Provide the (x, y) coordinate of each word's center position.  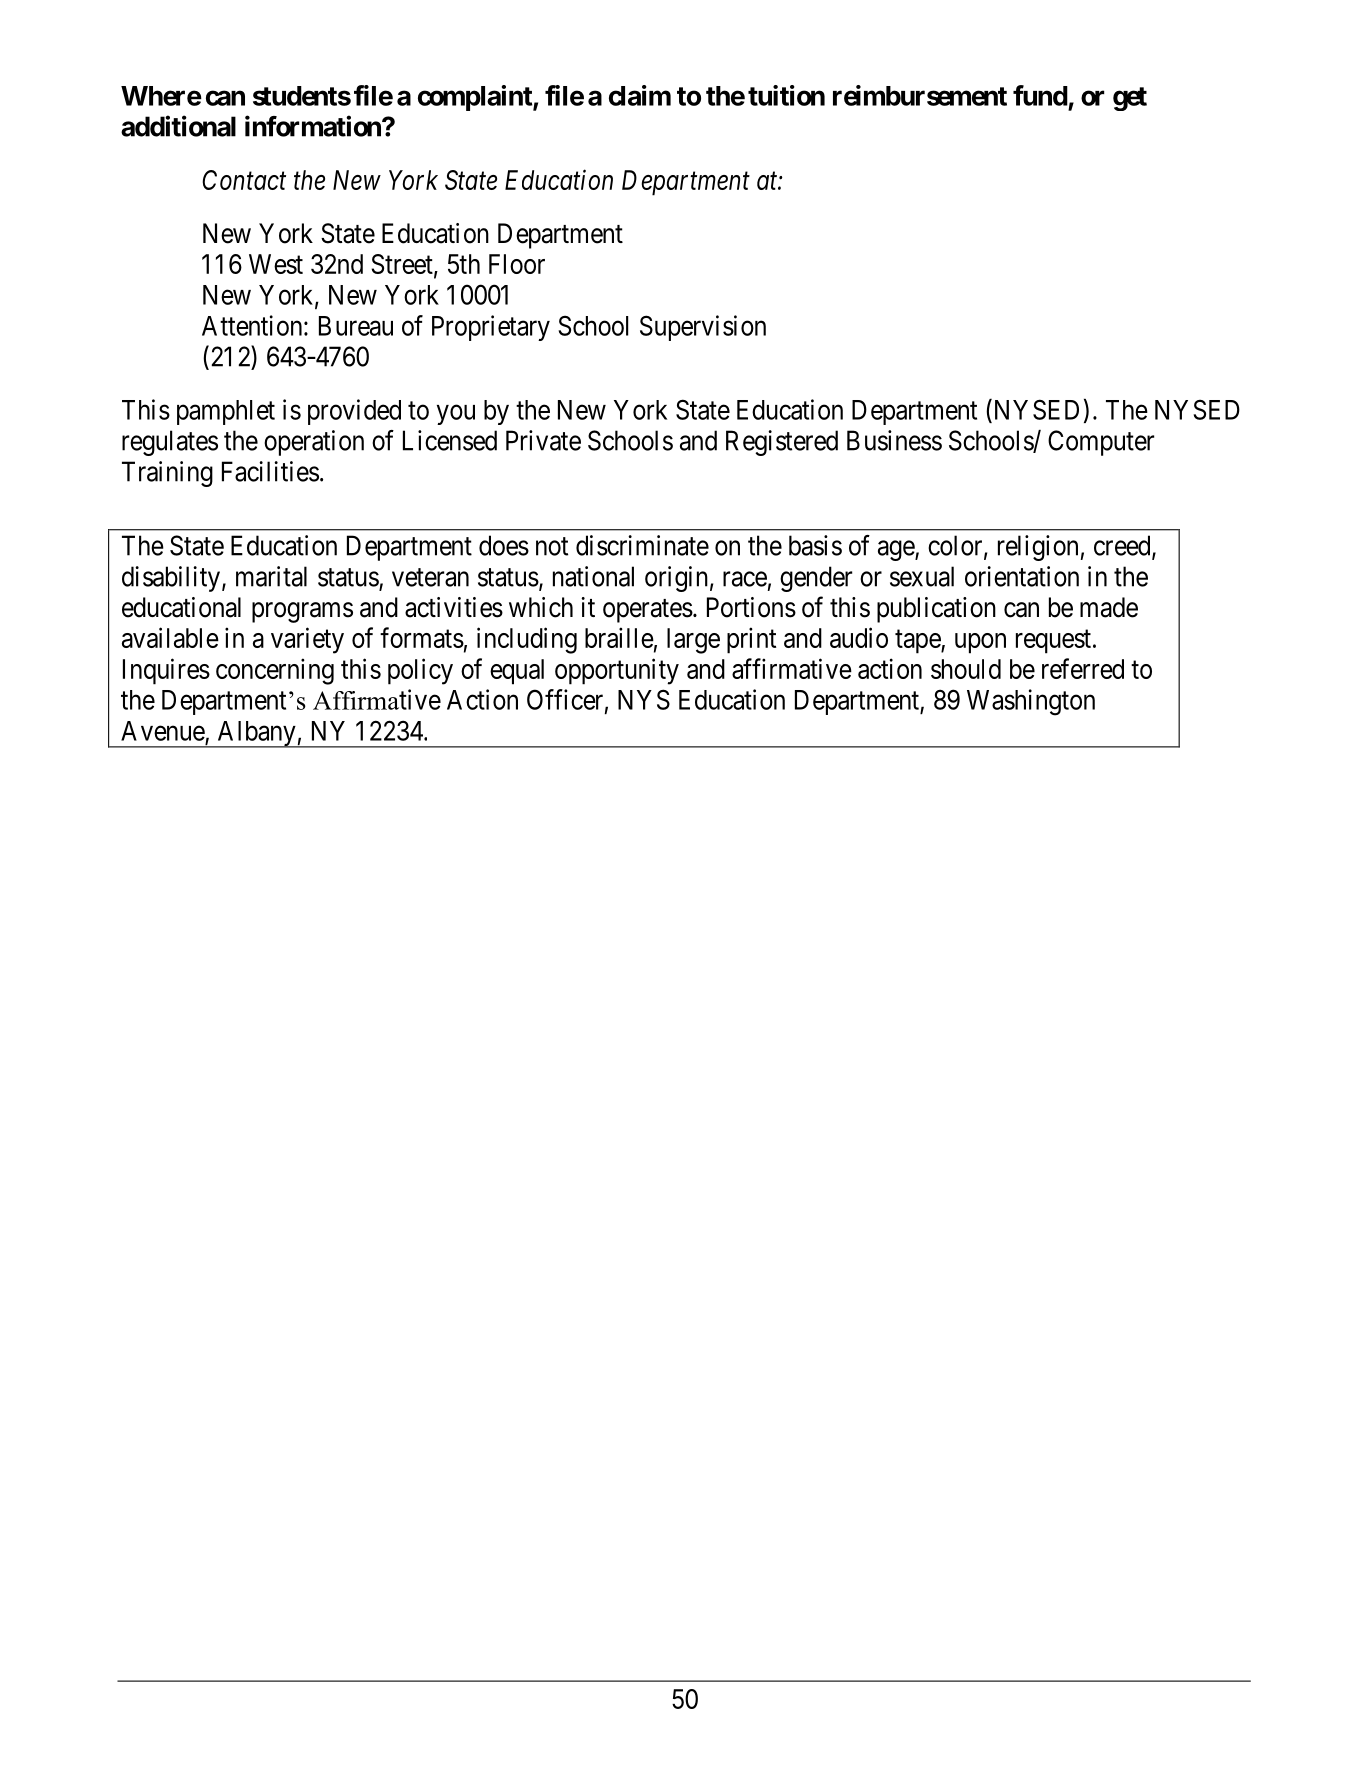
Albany (256, 734)
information (314, 126)
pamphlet (226, 412)
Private (543, 440)
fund (1040, 95)
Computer (1101, 443)
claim (640, 95)
